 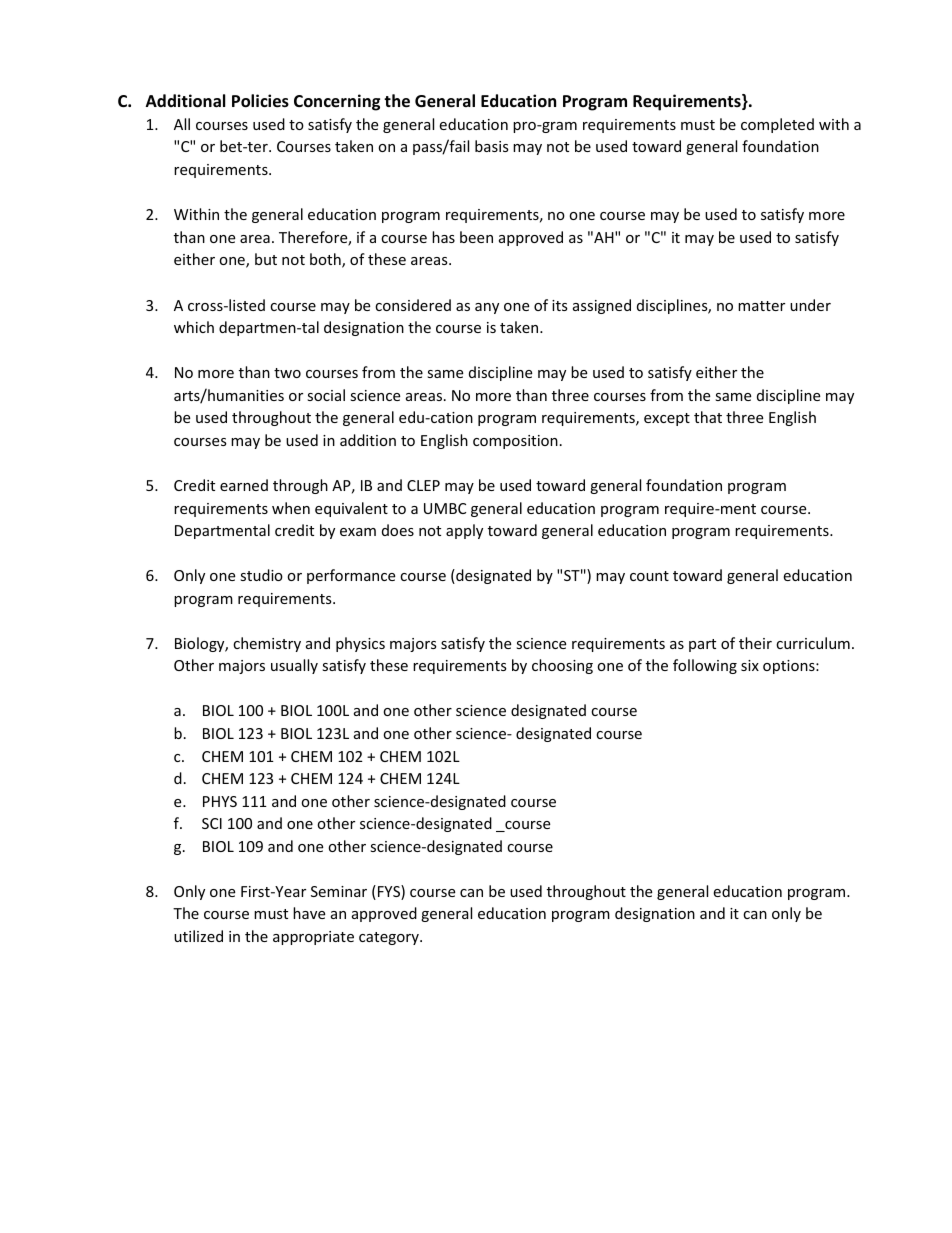 I want to click on following, so click(x=705, y=666).
